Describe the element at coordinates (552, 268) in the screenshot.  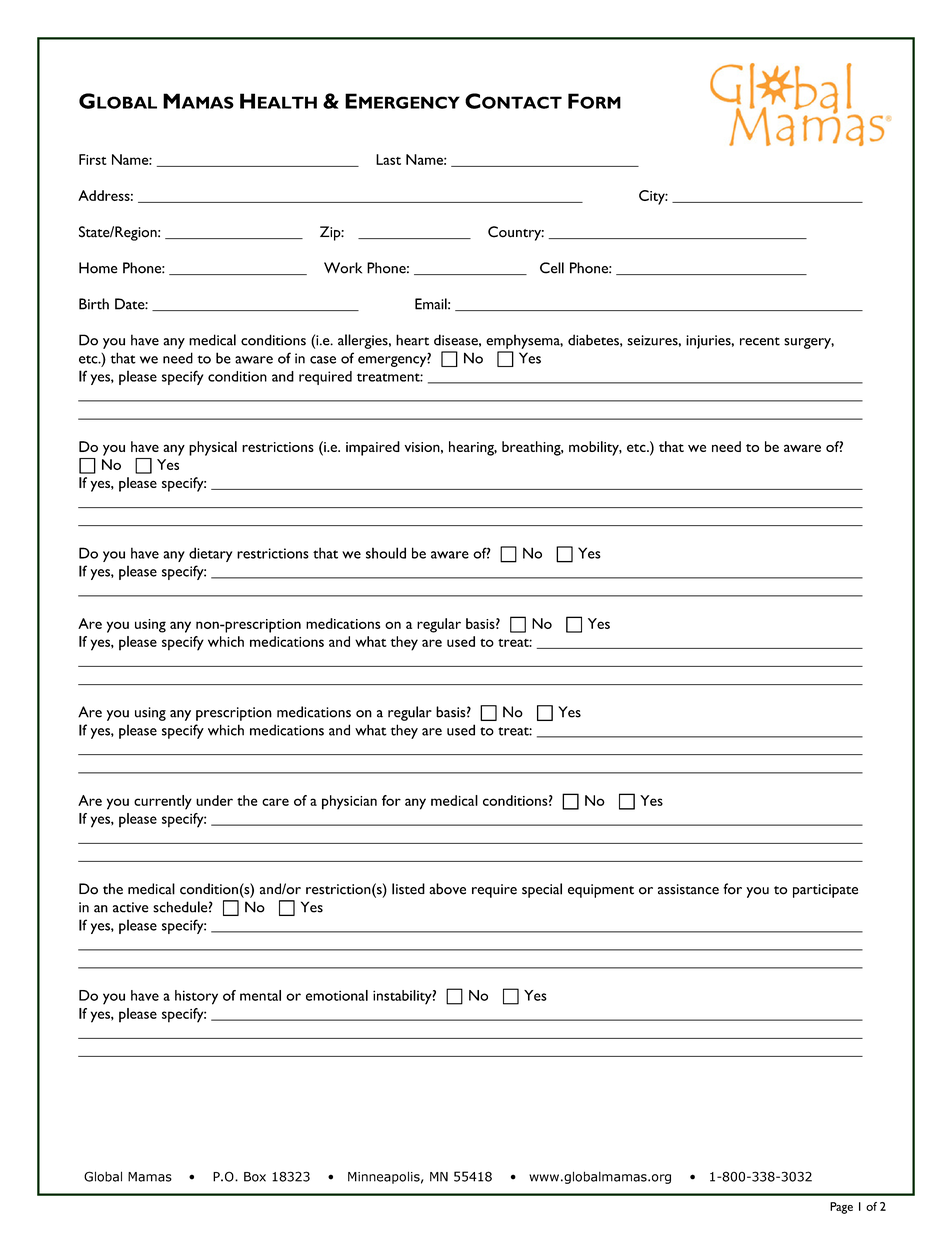
I see `Cell` at that location.
